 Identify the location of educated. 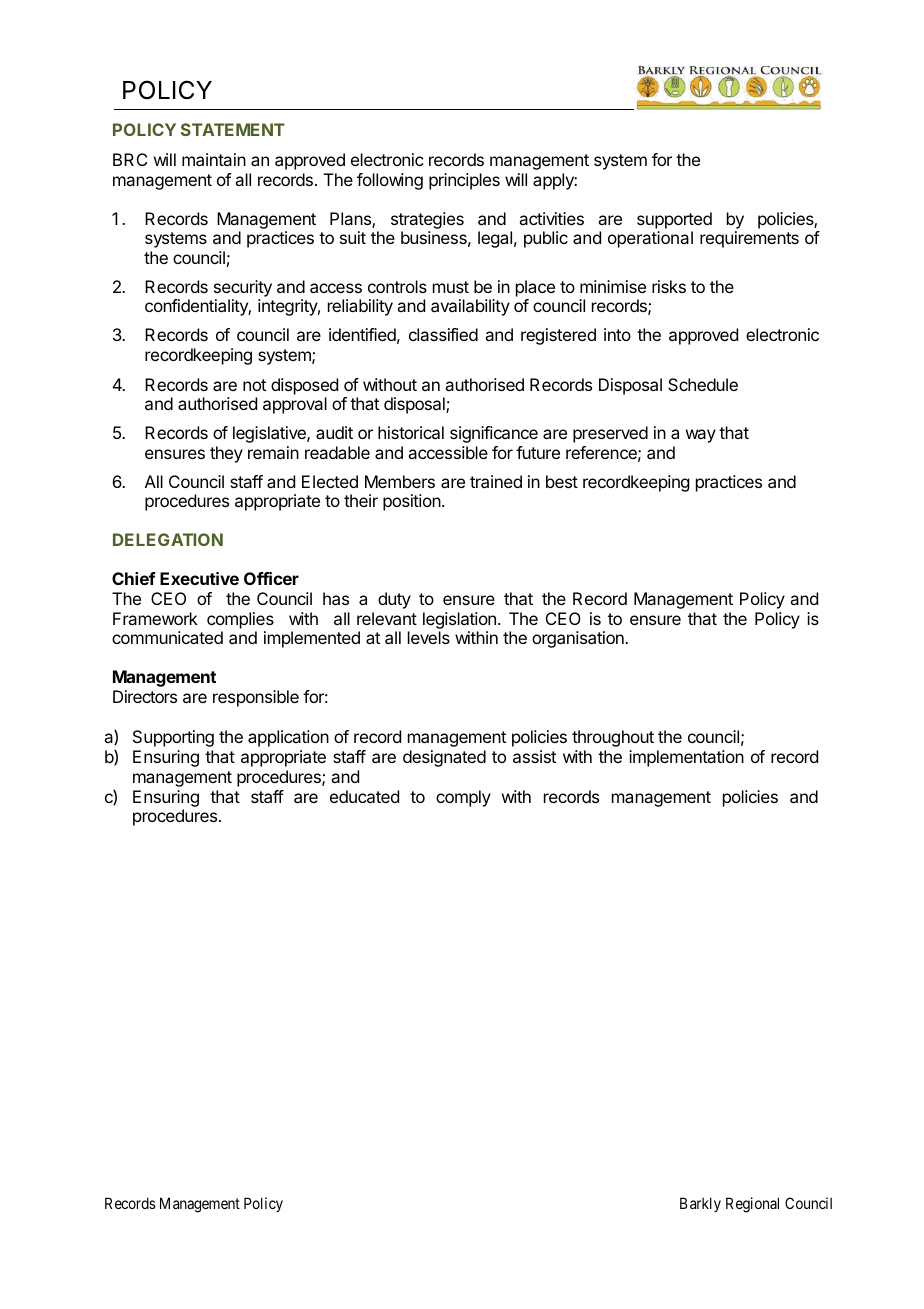
(364, 796).
